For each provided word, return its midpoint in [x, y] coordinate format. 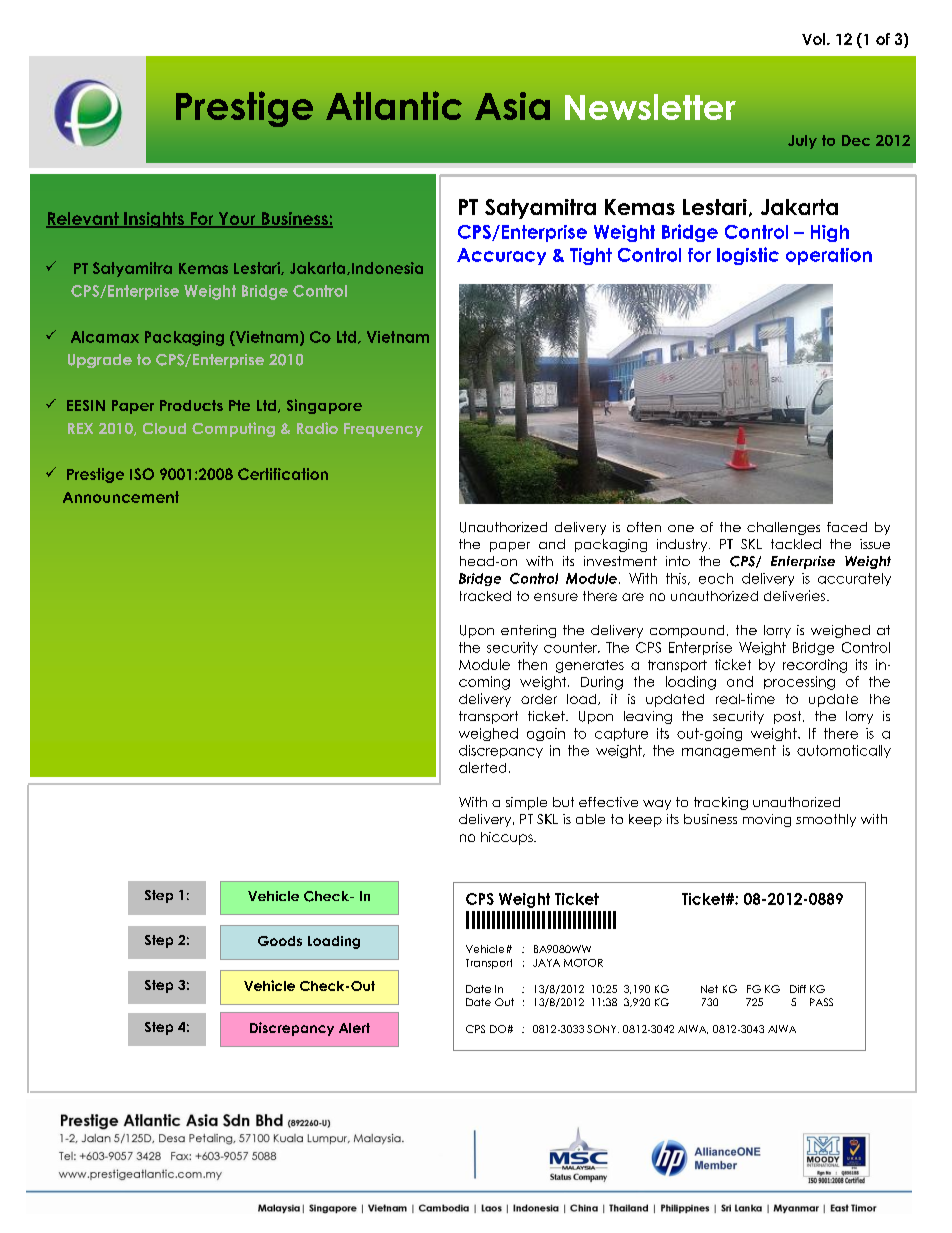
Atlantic [394, 105]
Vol [815, 39]
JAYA [546, 963]
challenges [783, 528]
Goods [280, 941]
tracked [485, 596]
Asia [512, 106]
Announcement [121, 497]
